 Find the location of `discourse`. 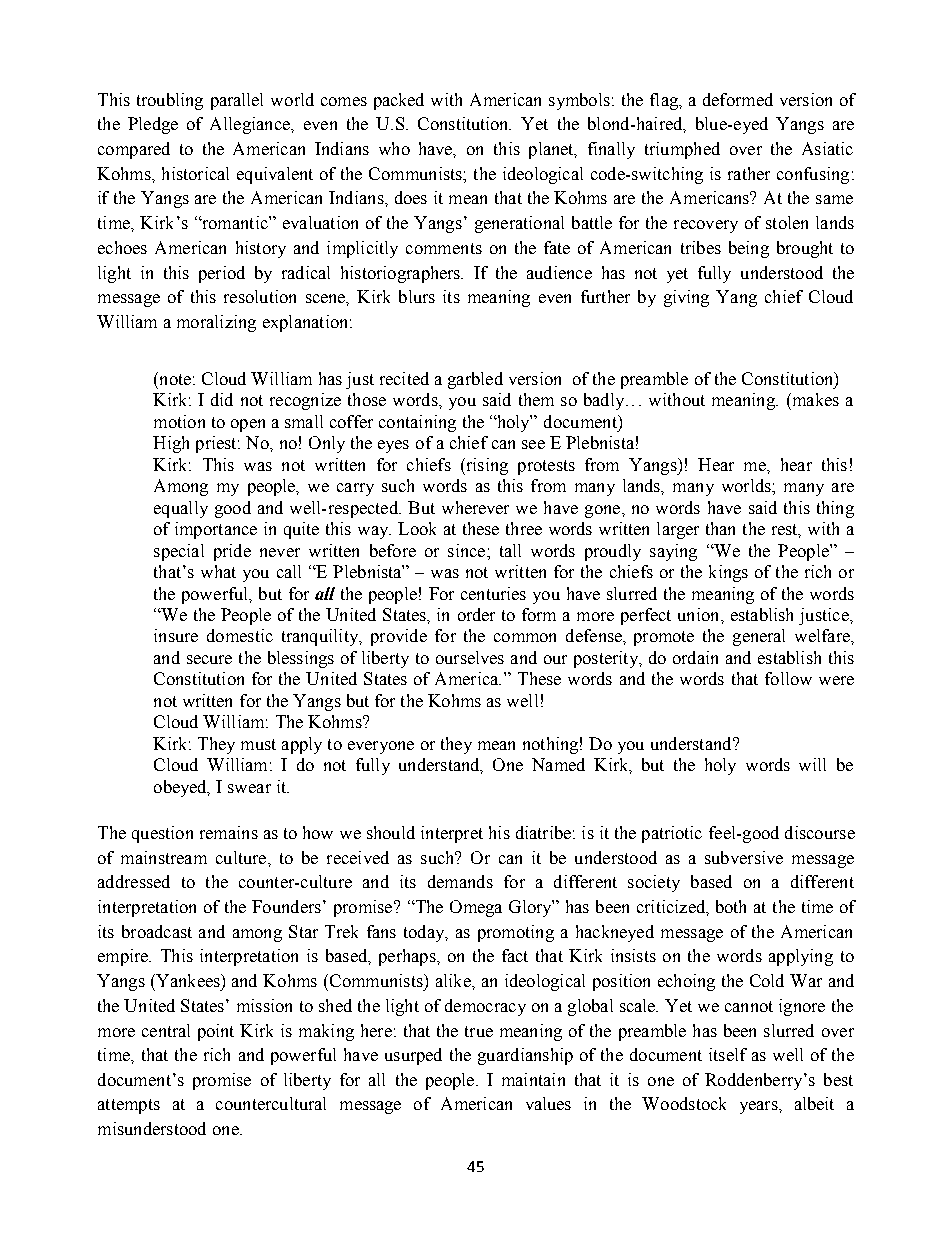

discourse is located at coordinates (820, 832).
